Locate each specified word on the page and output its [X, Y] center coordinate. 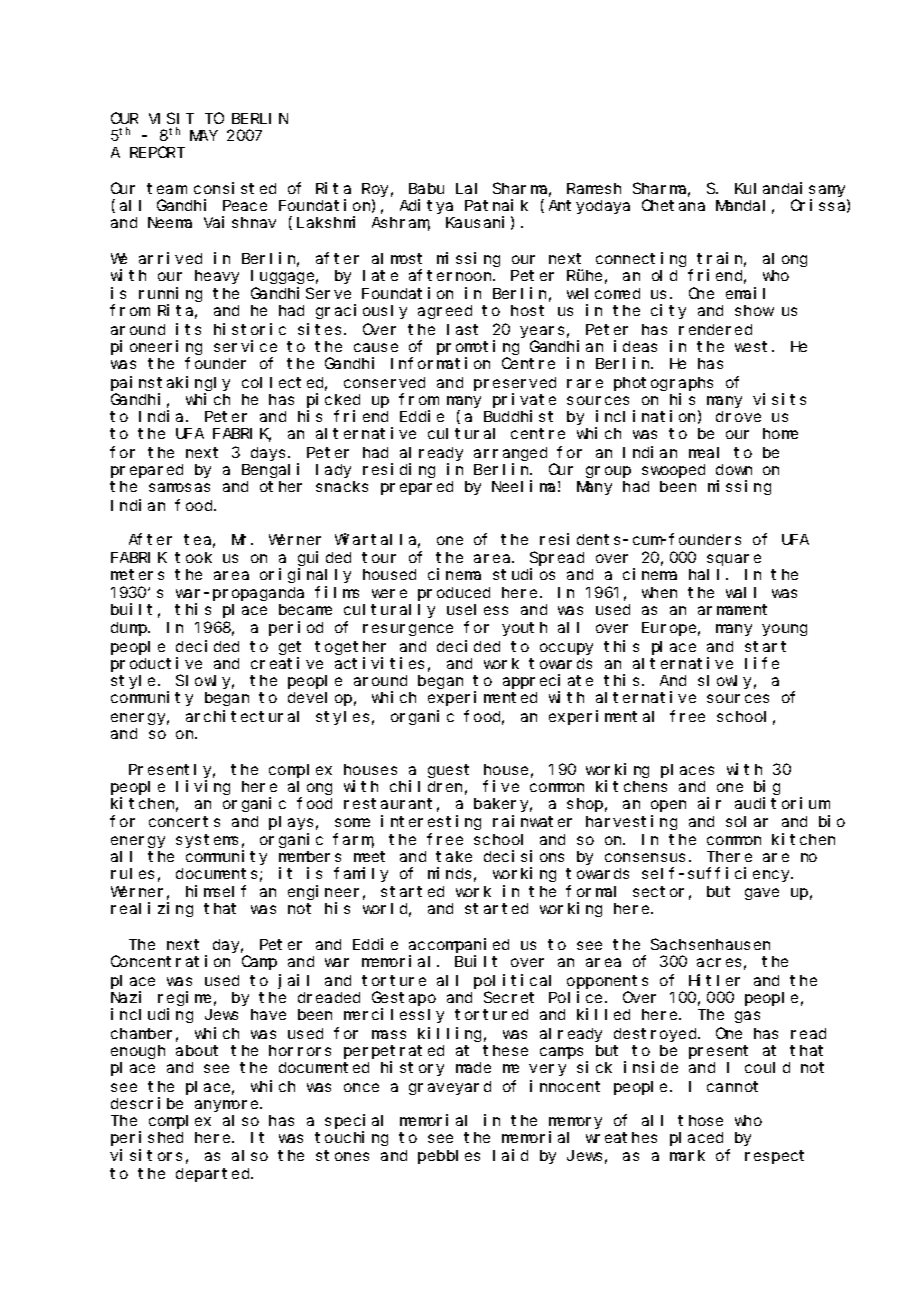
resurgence [408, 630]
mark [687, 1155]
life [762, 663]
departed [214, 1175]
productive [156, 664]
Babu [426, 188]
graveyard [450, 1088]
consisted [235, 188]
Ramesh [594, 188]
